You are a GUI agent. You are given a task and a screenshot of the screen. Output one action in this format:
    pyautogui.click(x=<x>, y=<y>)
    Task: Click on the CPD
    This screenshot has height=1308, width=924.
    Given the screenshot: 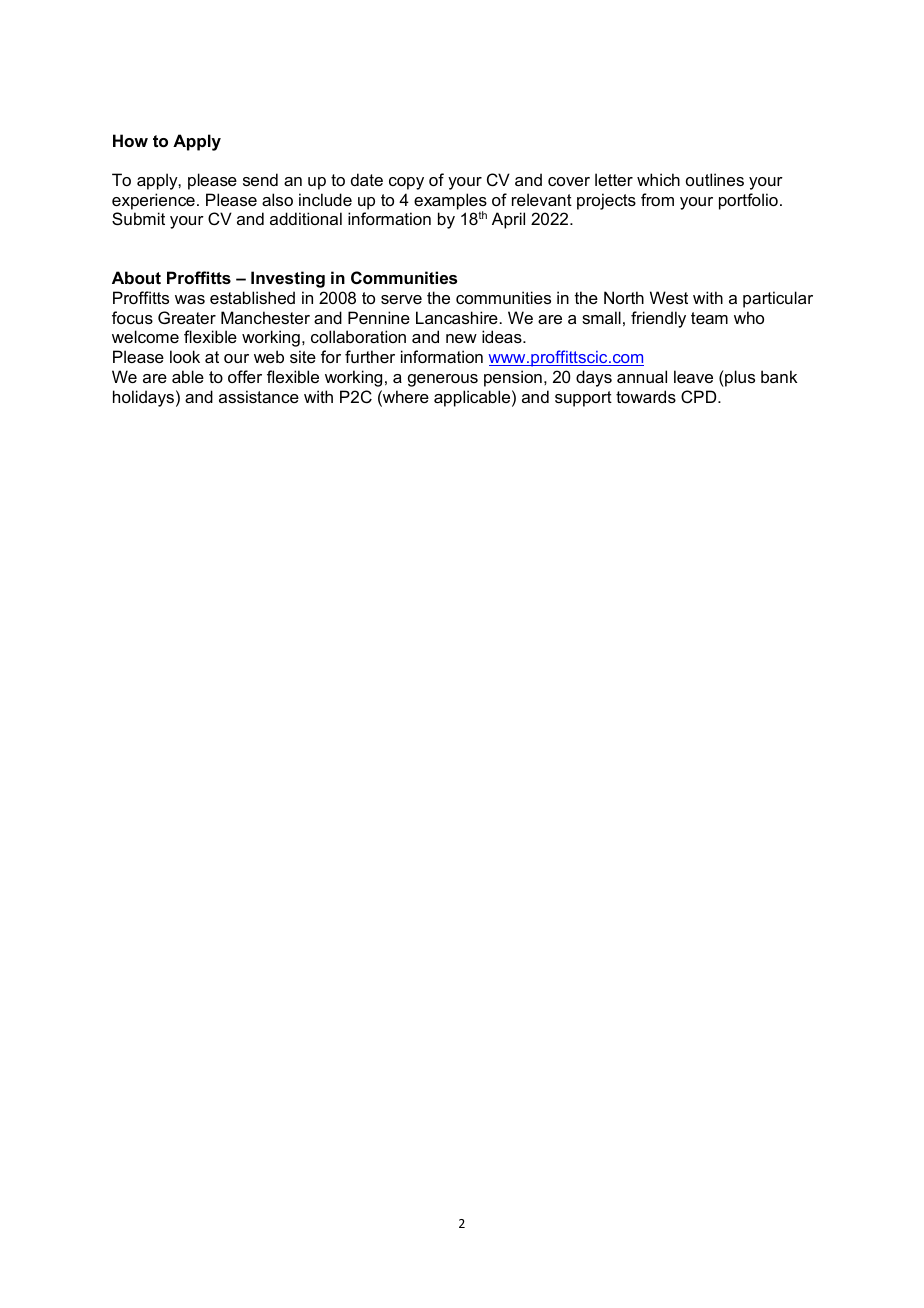 What is the action you would take?
    pyautogui.click(x=700, y=396)
